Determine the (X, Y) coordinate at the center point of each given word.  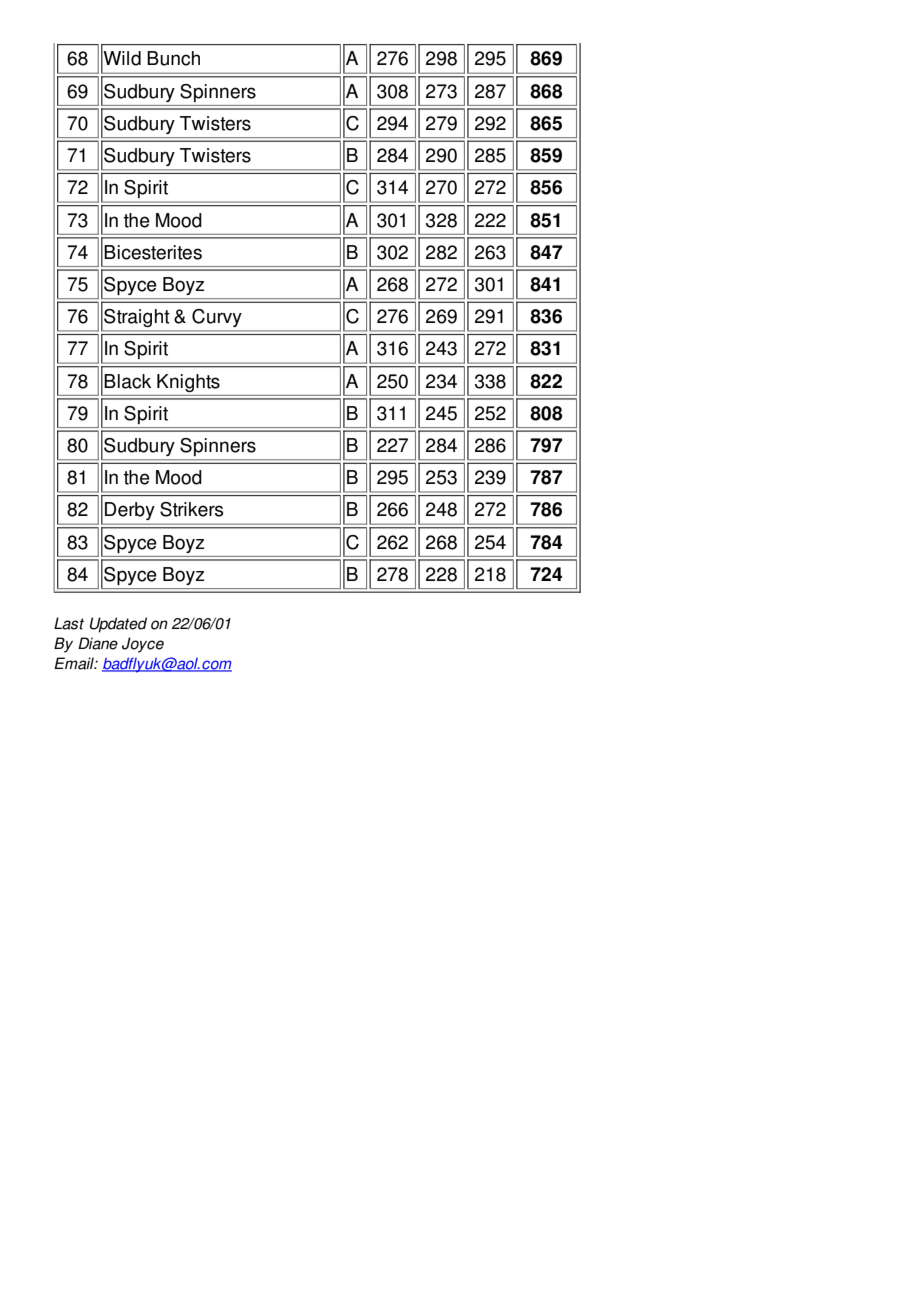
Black (127, 381)
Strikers (191, 509)
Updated (118, 625)
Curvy (217, 318)
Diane (98, 643)
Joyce (143, 645)
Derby (130, 511)
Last (69, 623)
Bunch (173, 58)
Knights (188, 383)
